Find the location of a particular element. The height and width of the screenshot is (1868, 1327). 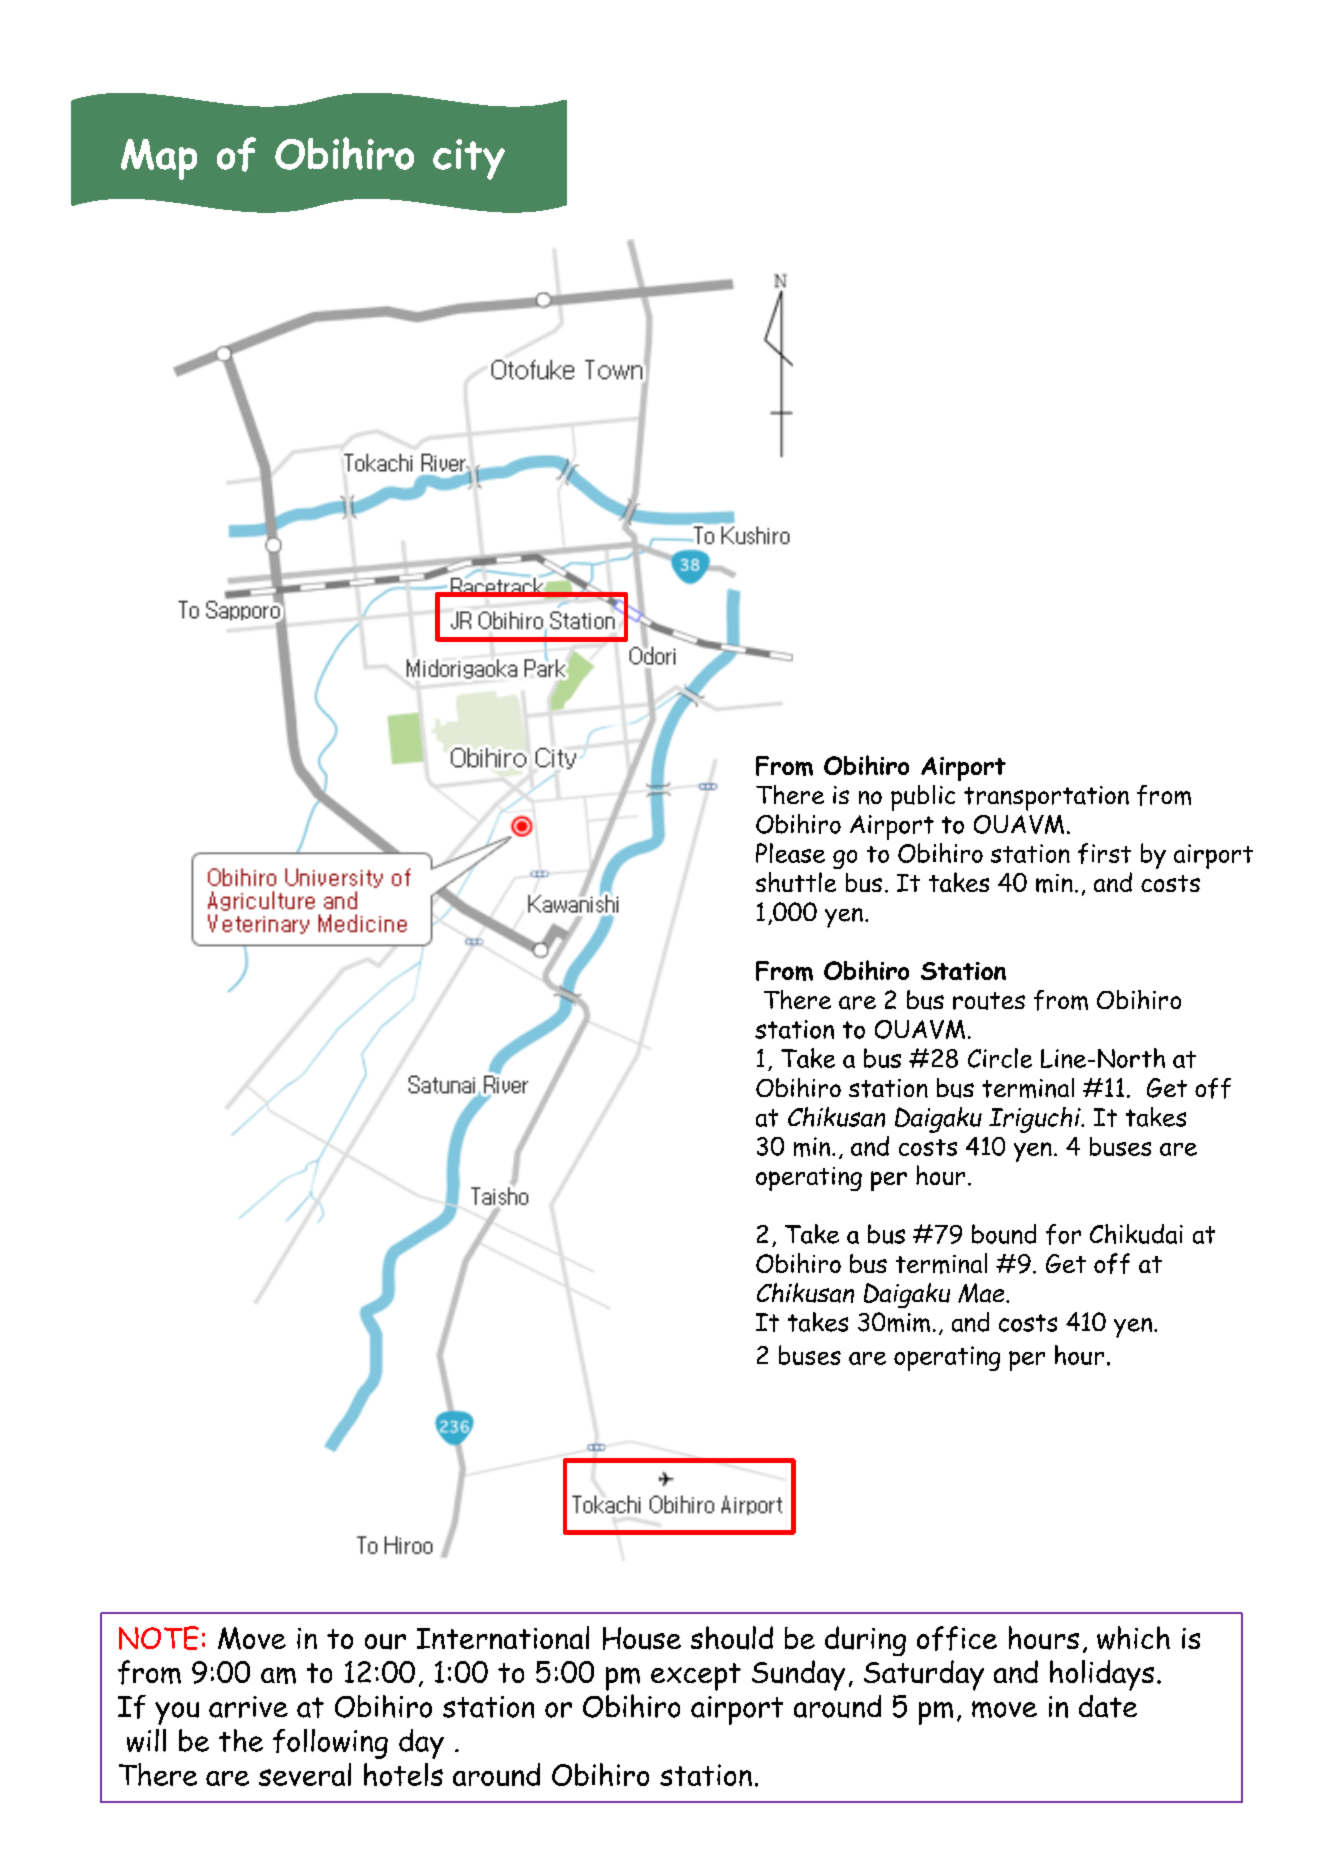

arrive is located at coordinates (248, 1707).
